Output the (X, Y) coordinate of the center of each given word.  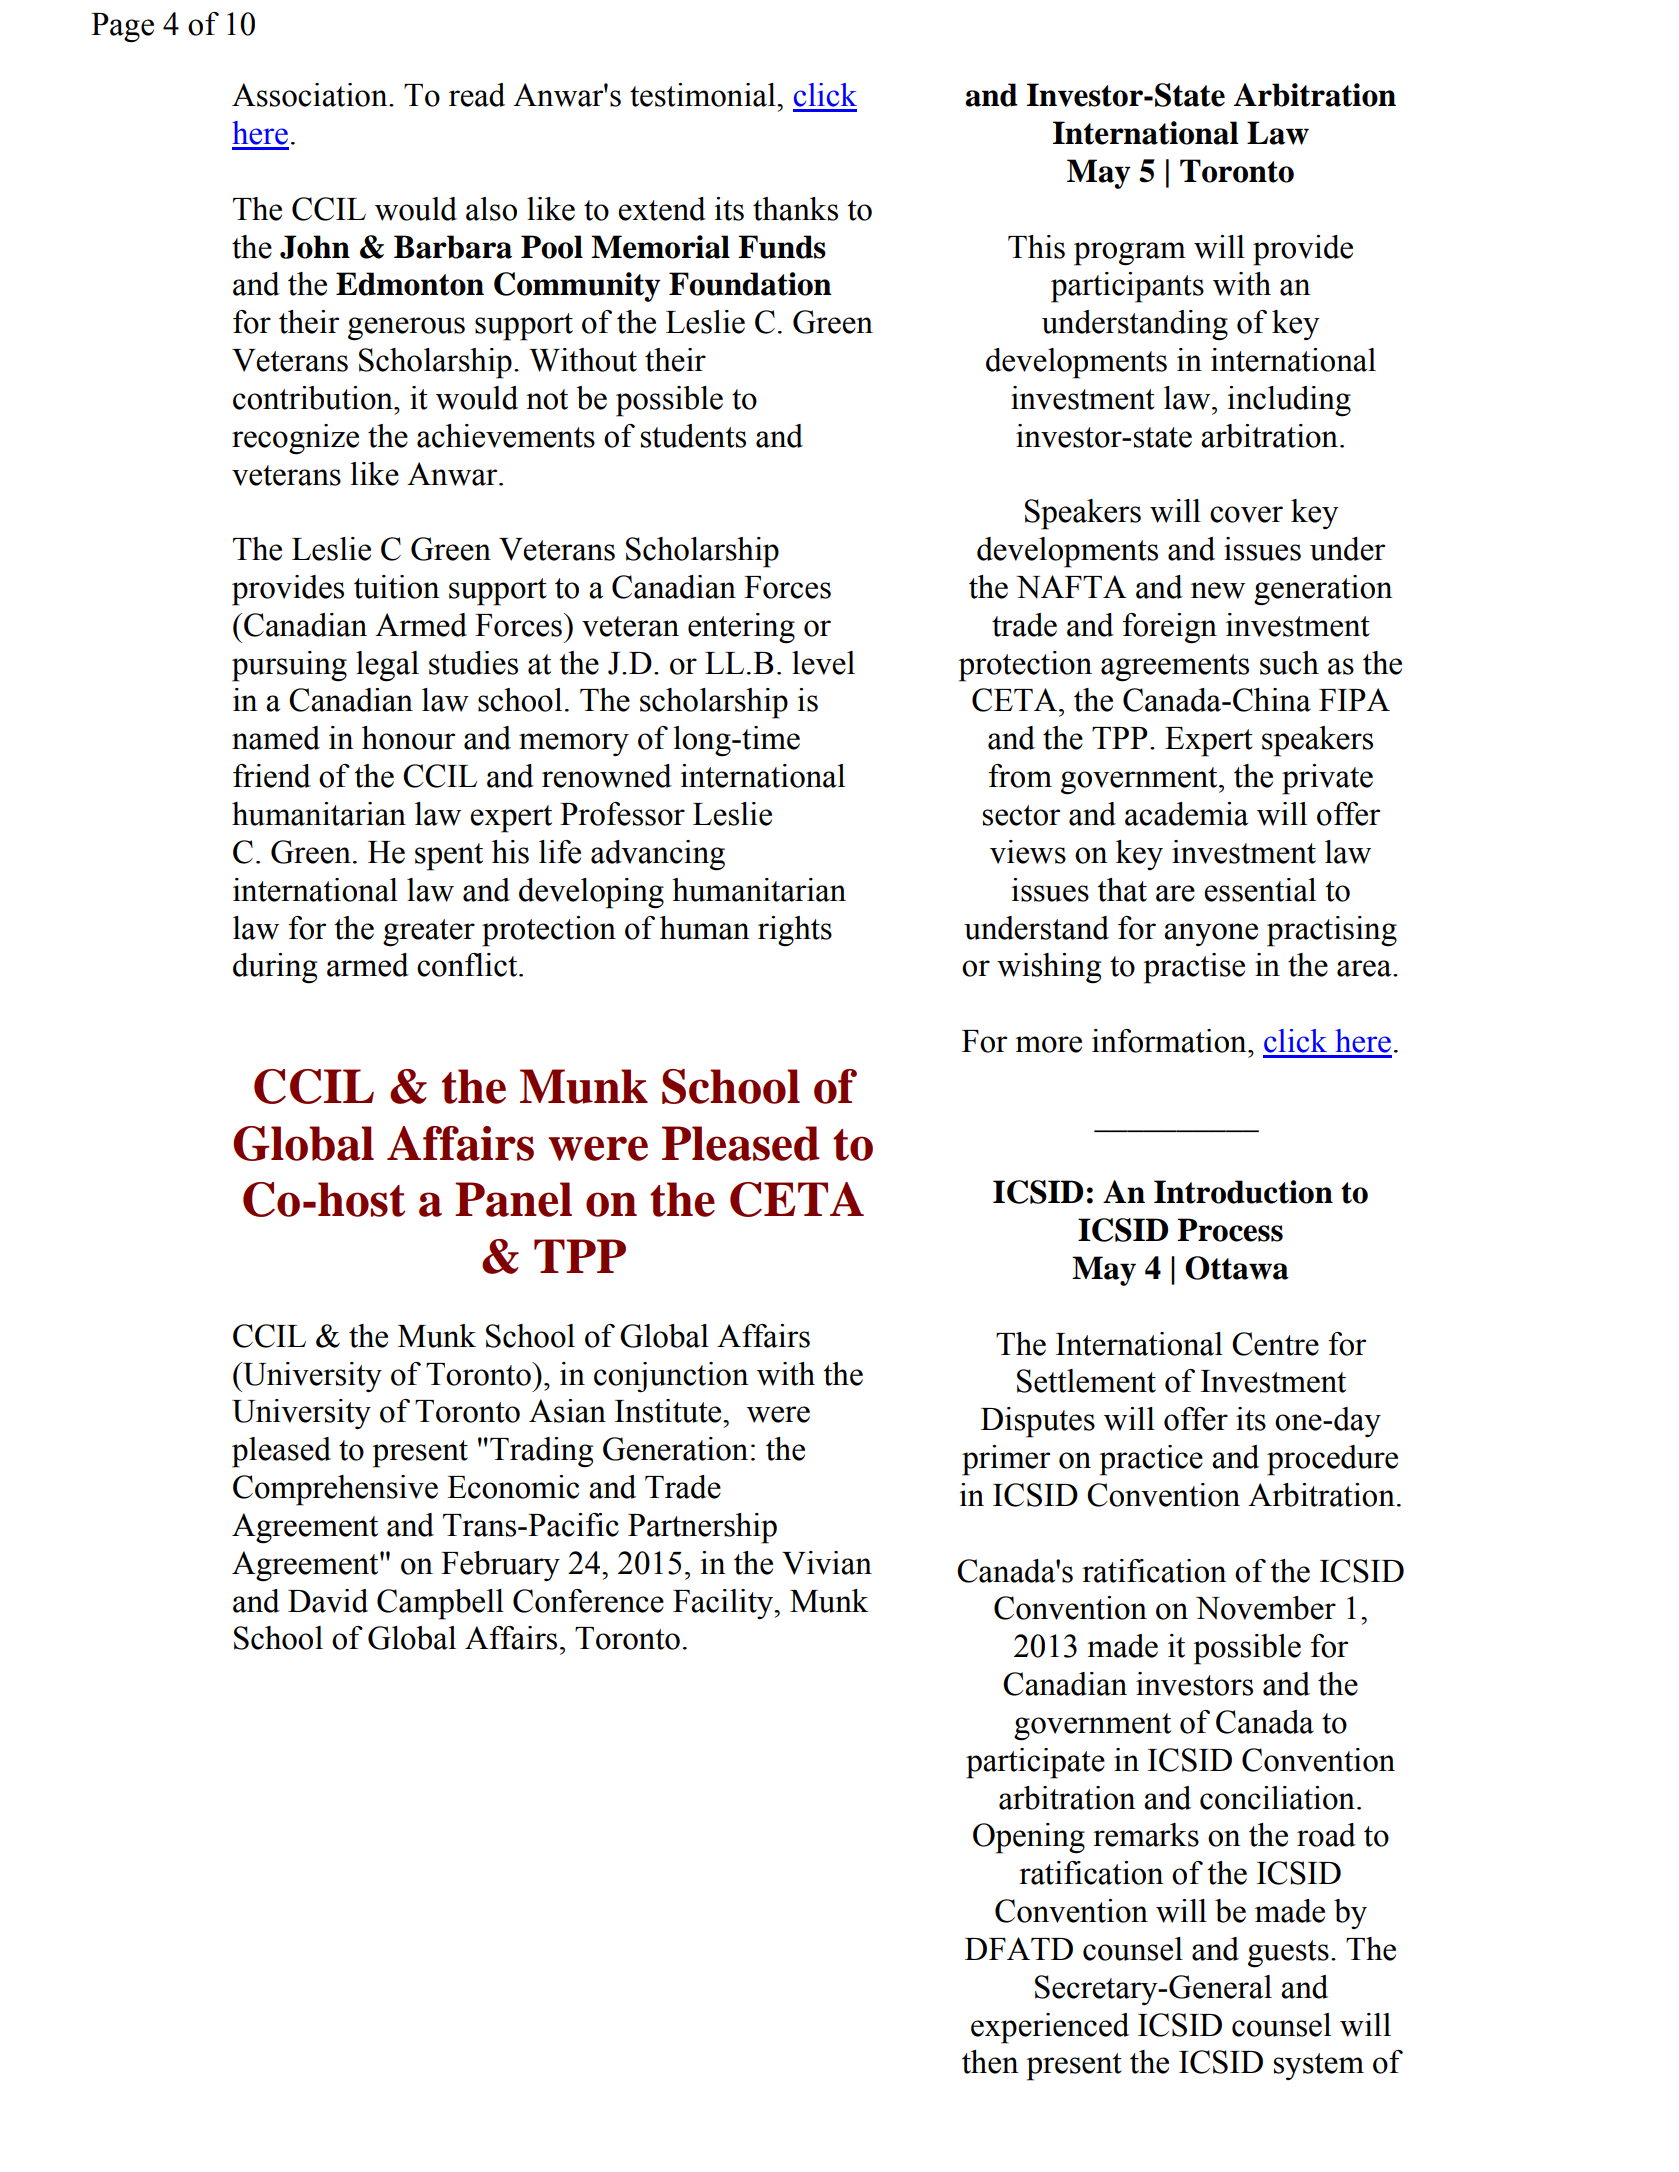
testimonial (704, 95)
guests (1288, 1954)
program (1130, 254)
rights (795, 931)
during (275, 968)
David (328, 1601)
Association (311, 95)
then (990, 2062)
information (1170, 1041)
